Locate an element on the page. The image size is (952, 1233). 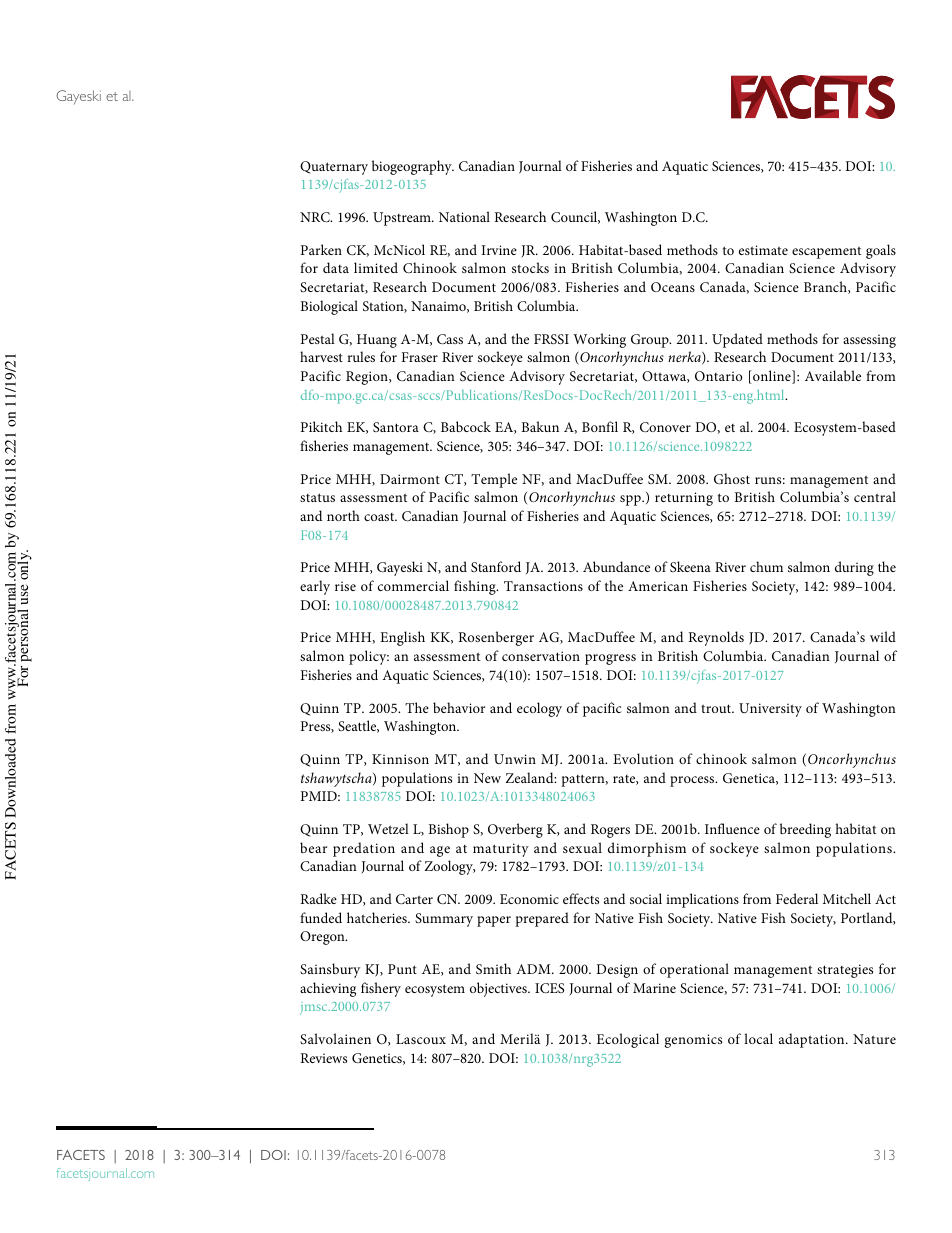
University is located at coordinates (770, 710).
